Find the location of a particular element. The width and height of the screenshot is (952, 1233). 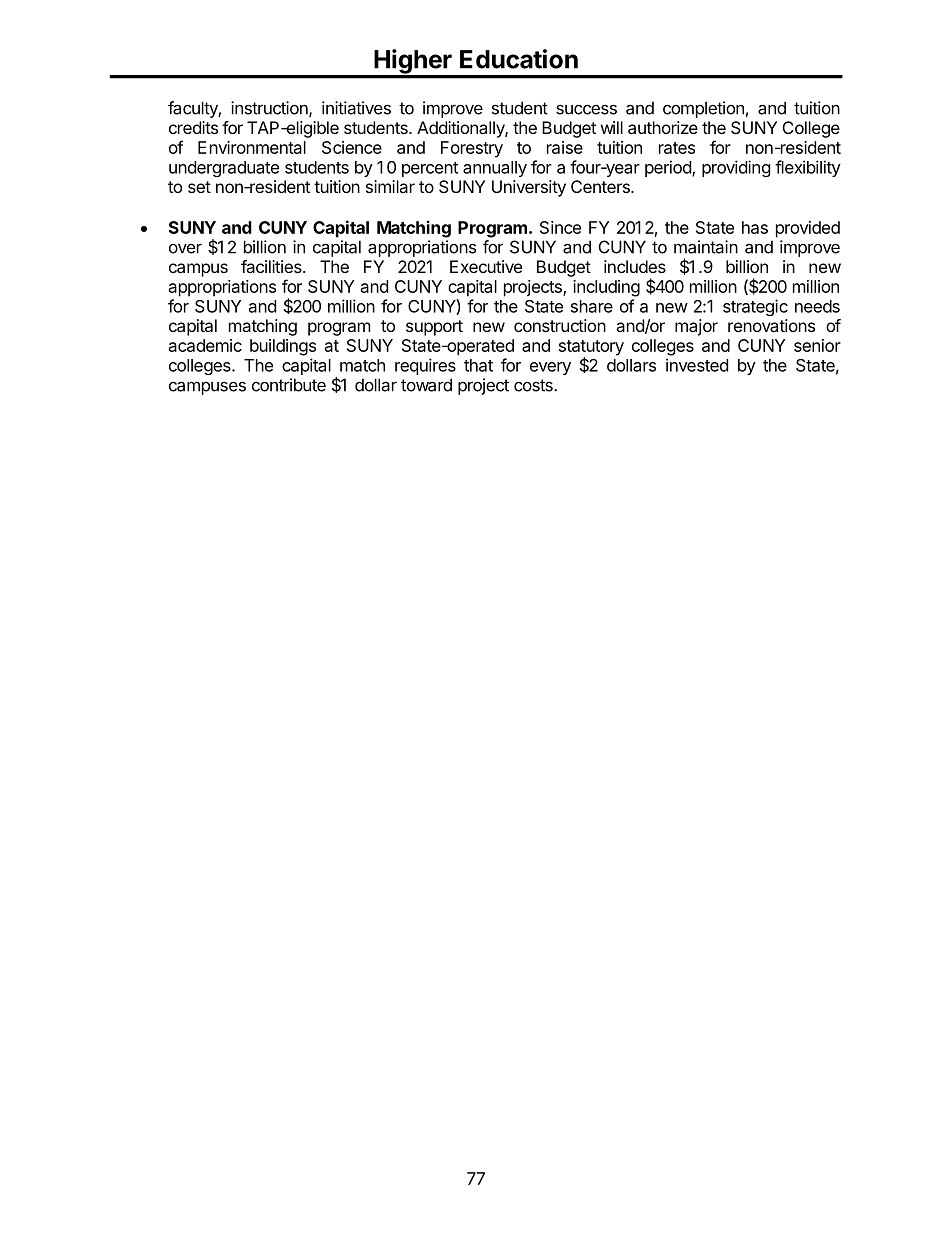

rates is located at coordinates (677, 148).
